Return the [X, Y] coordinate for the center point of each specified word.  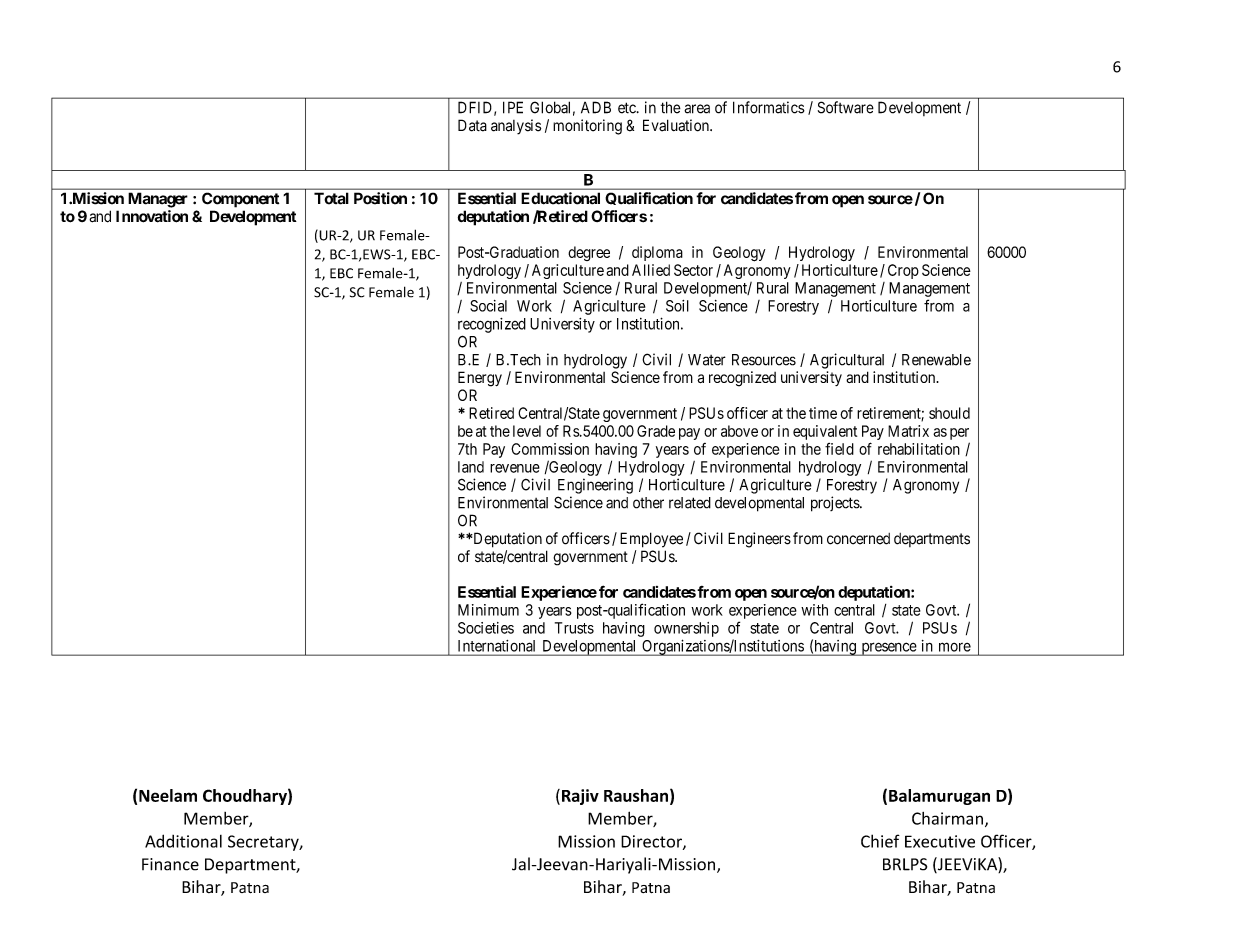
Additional [183, 841]
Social [488, 306]
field [839, 449]
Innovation [152, 216]
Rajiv [580, 797]
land [471, 467]
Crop [903, 271]
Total [331, 198]
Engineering [595, 486]
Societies [486, 628]
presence [888, 649]
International [496, 646]
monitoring [587, 127]
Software [846, 107]
